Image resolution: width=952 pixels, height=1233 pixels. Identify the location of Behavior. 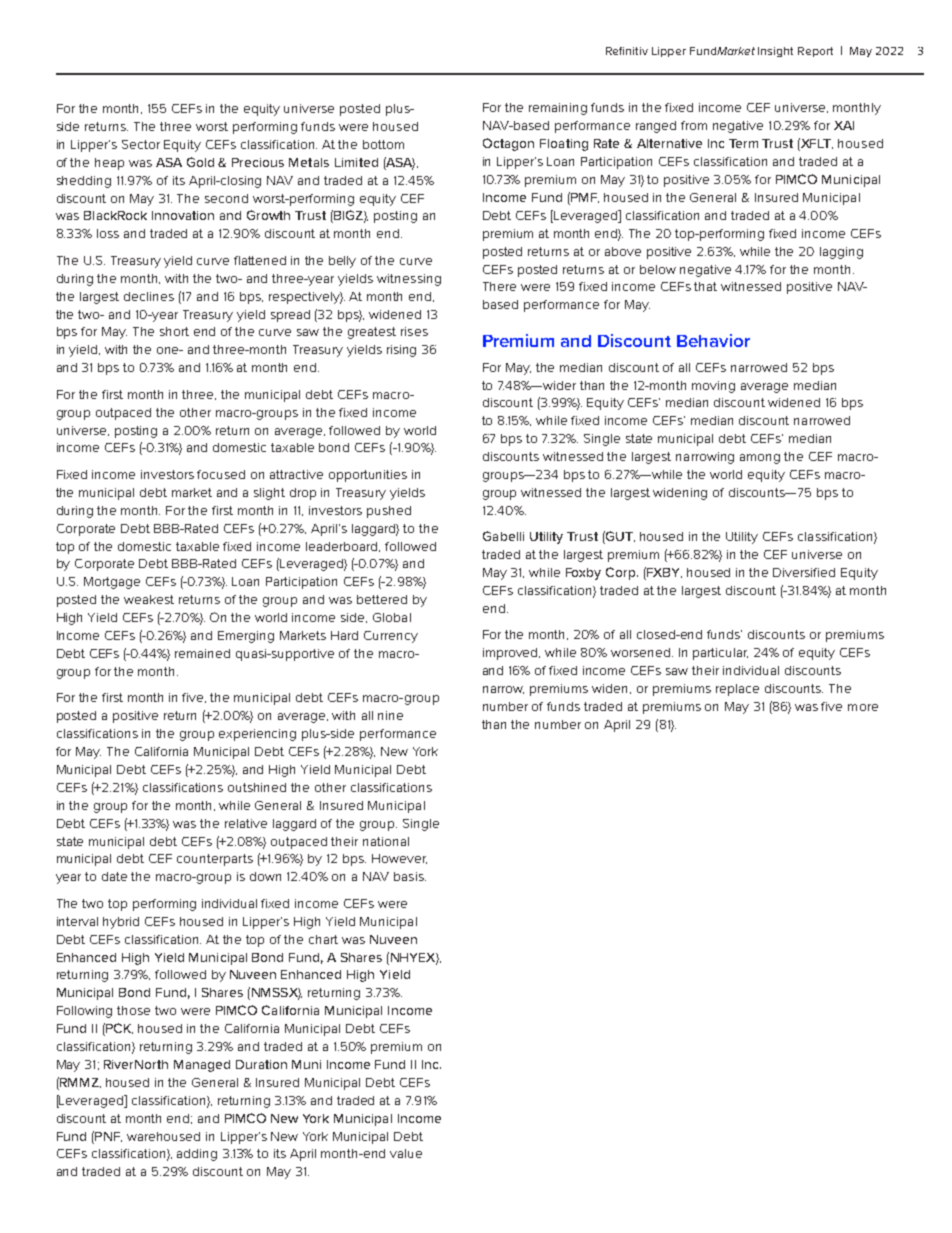
(713, 340).
